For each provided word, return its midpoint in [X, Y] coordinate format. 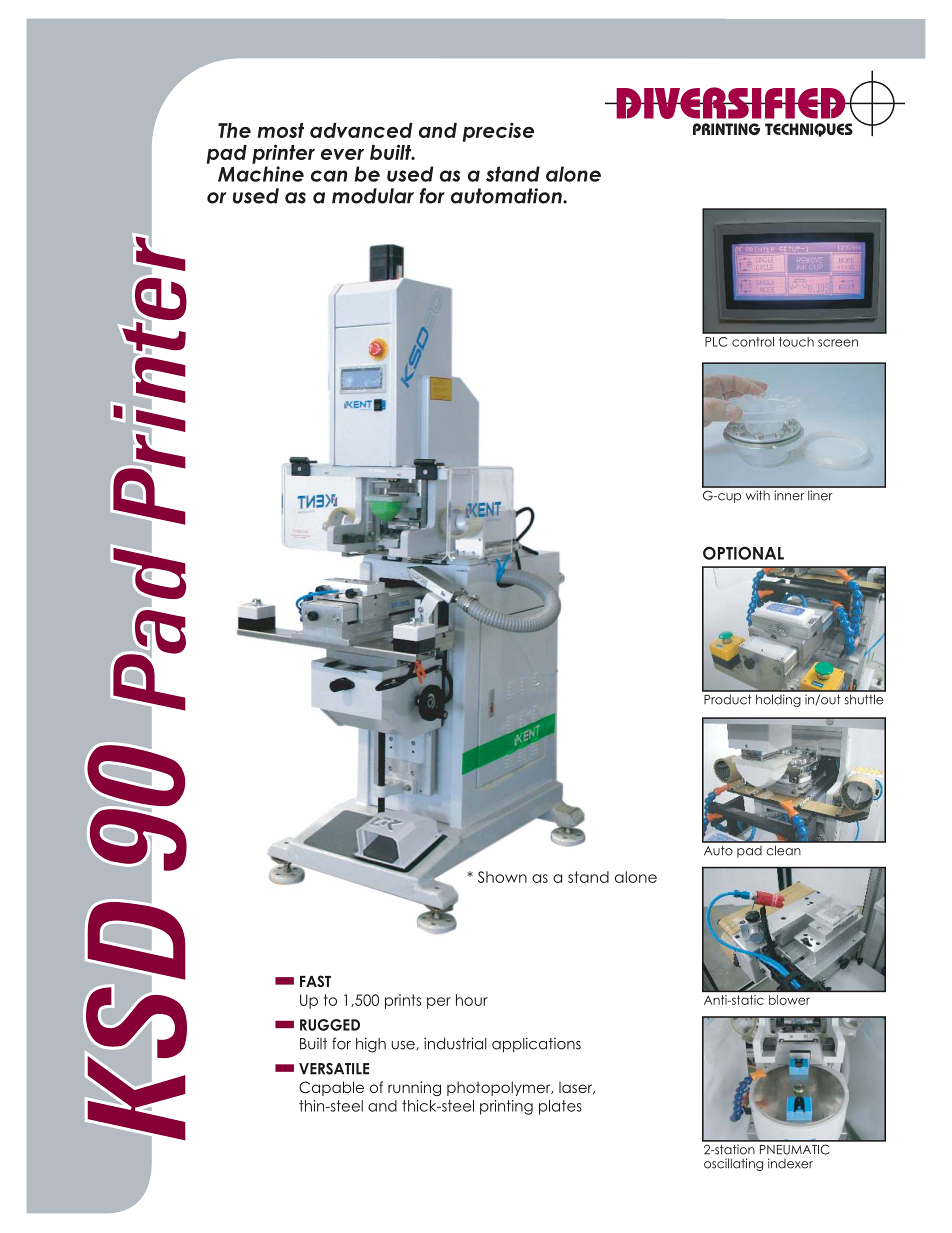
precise [498, 132]
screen [838, 343]
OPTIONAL [743, 553]
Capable [331, 1088]
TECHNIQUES [809, 130]
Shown [502, 877]
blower [789, 1000]
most [281, 130]
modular [373, 196]
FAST [315, 981]
